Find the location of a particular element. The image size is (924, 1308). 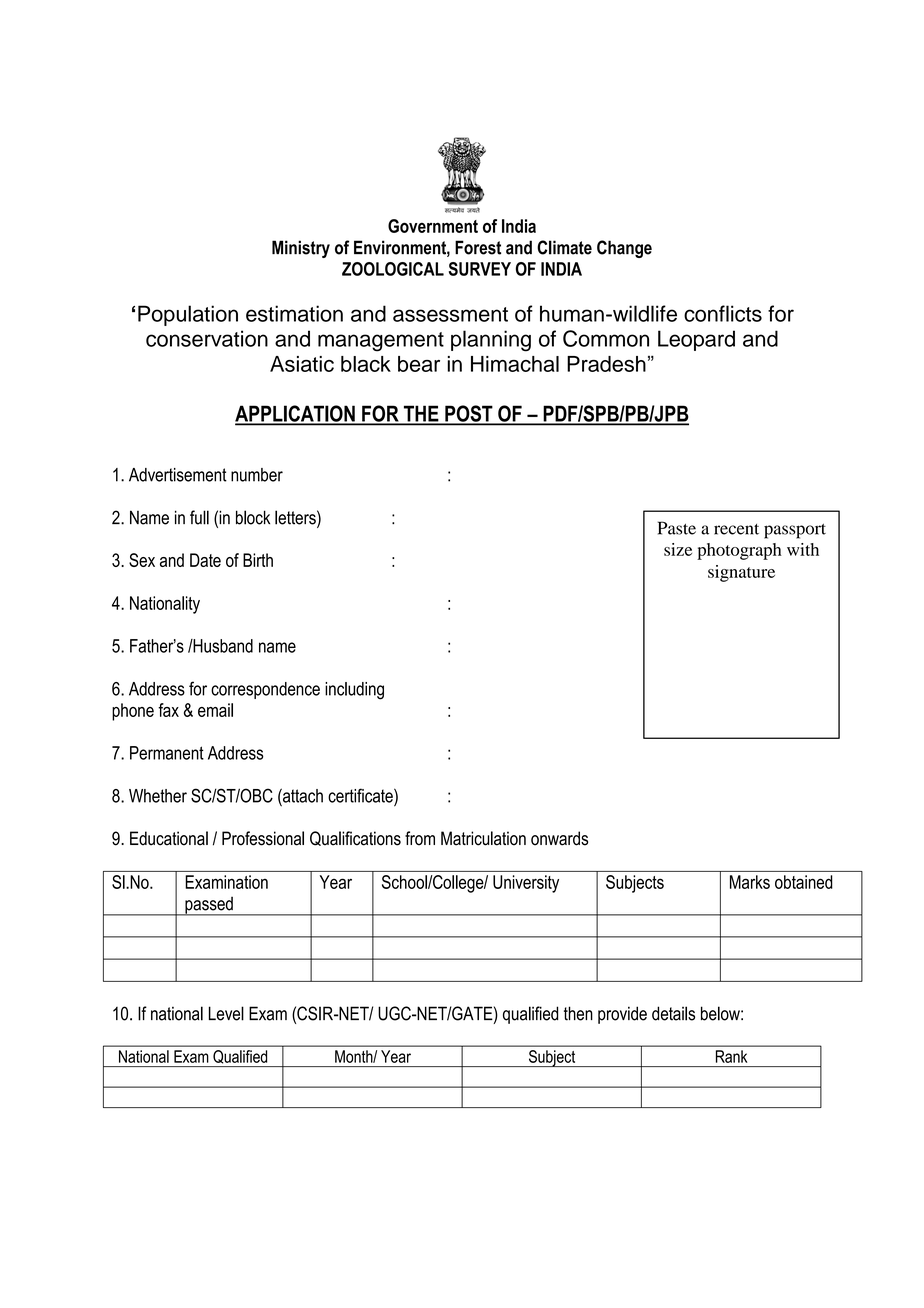

full is located at coordinates (199, 517).
